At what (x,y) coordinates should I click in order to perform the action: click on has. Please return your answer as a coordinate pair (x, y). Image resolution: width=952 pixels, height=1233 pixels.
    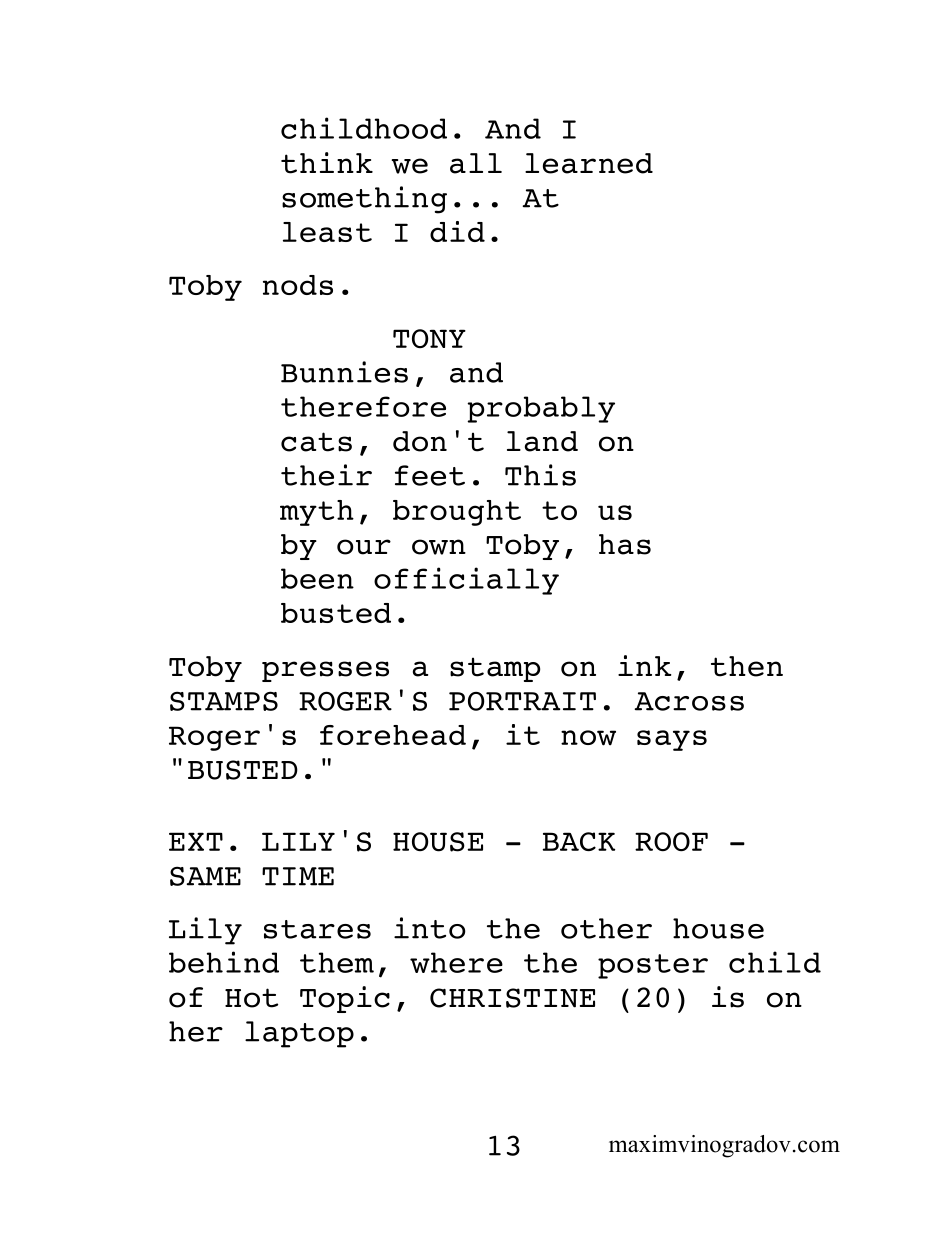
    Looking at the image, I should click on (625, 544).
